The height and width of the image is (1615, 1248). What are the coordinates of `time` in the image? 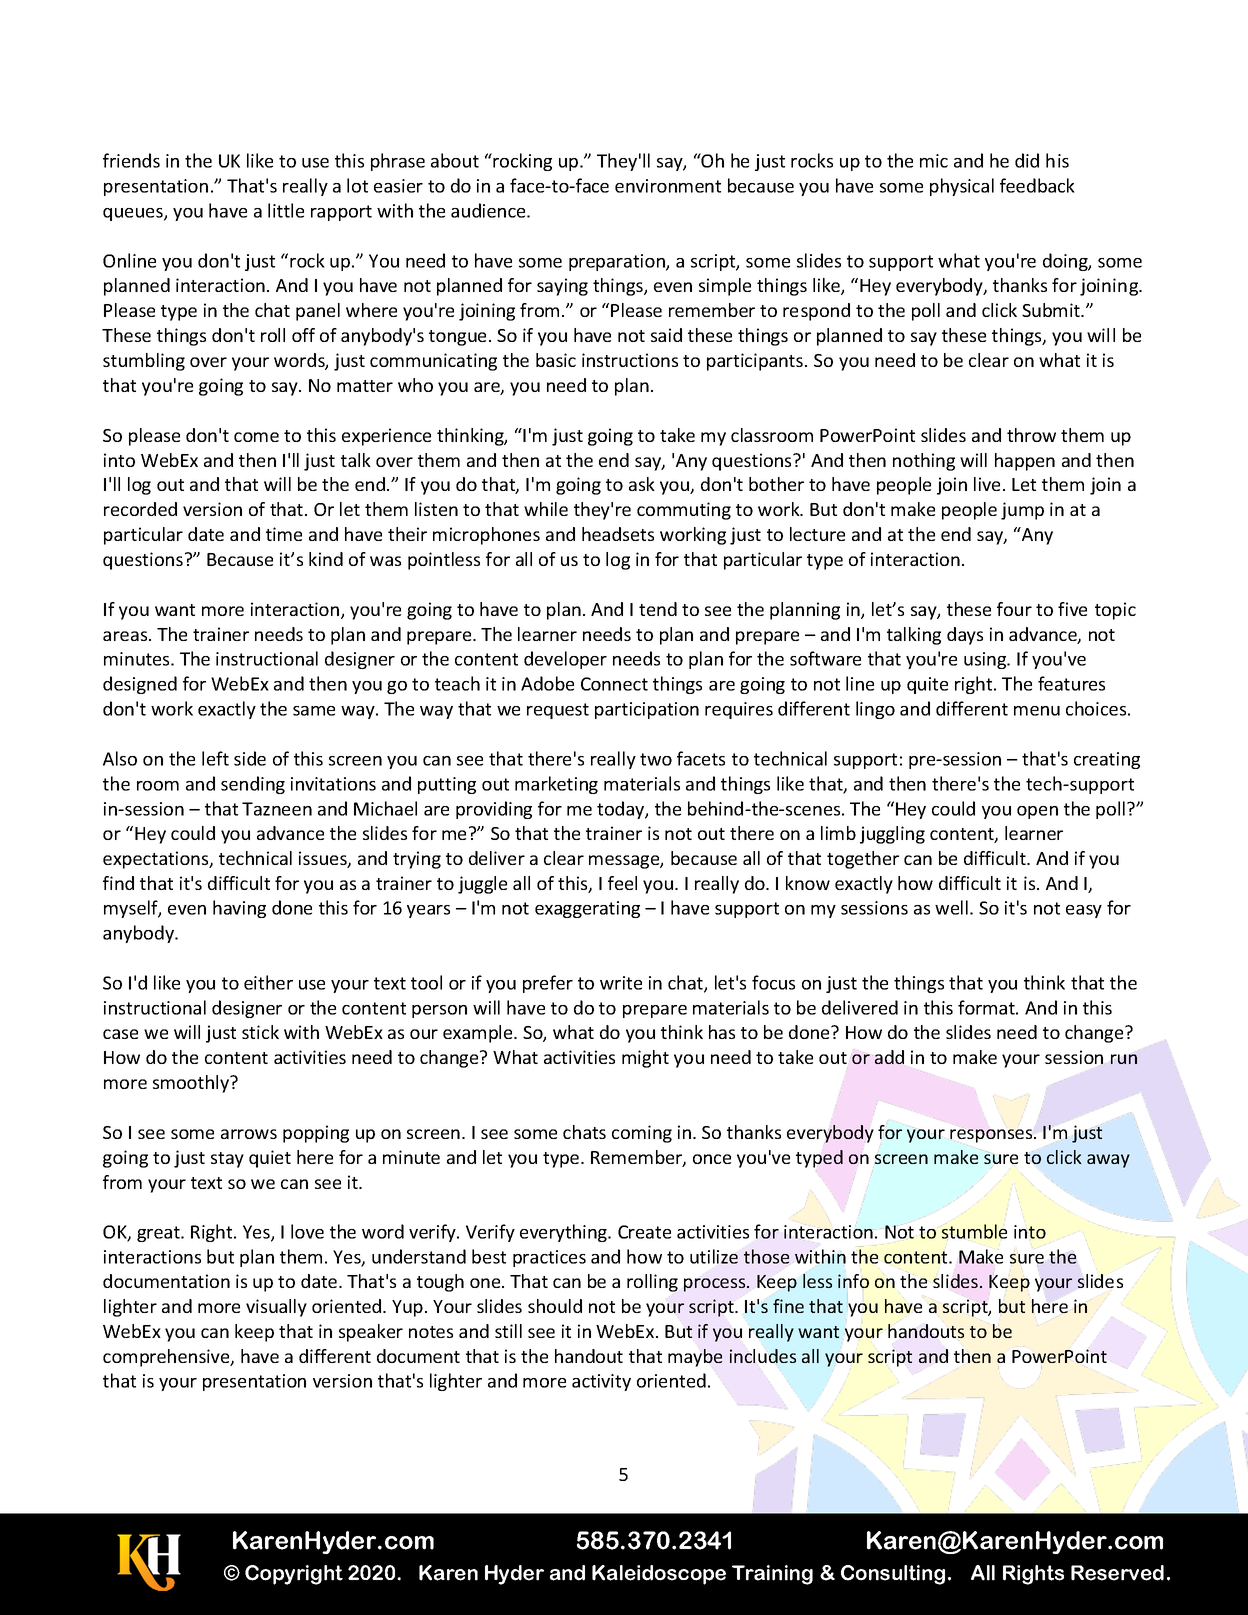 It's located at (284, 534).
